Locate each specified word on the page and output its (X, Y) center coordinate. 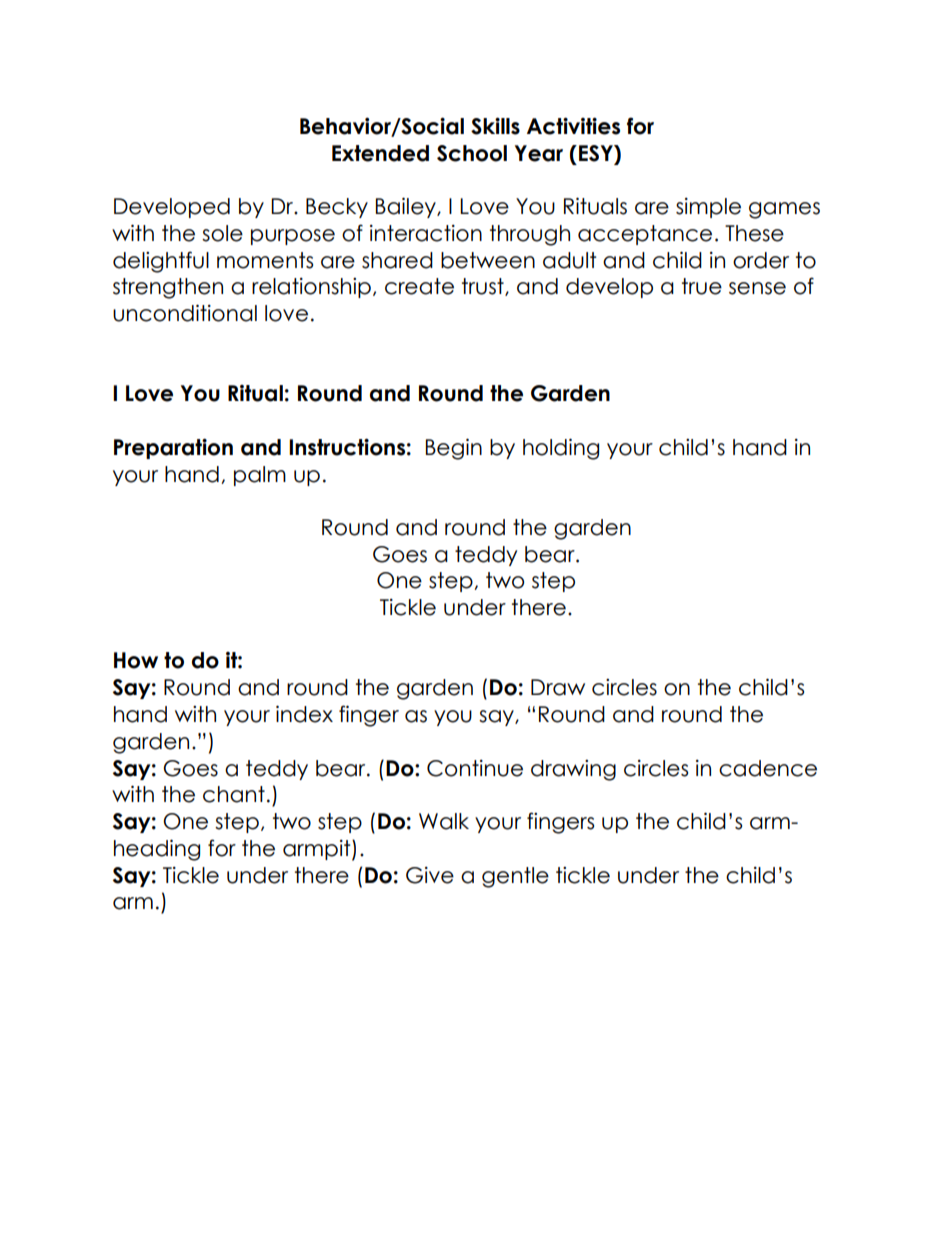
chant (234, 794)
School (472, 153)
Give (430, 875)
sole (222, 233)
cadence (768, 768)
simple (708, 208)
